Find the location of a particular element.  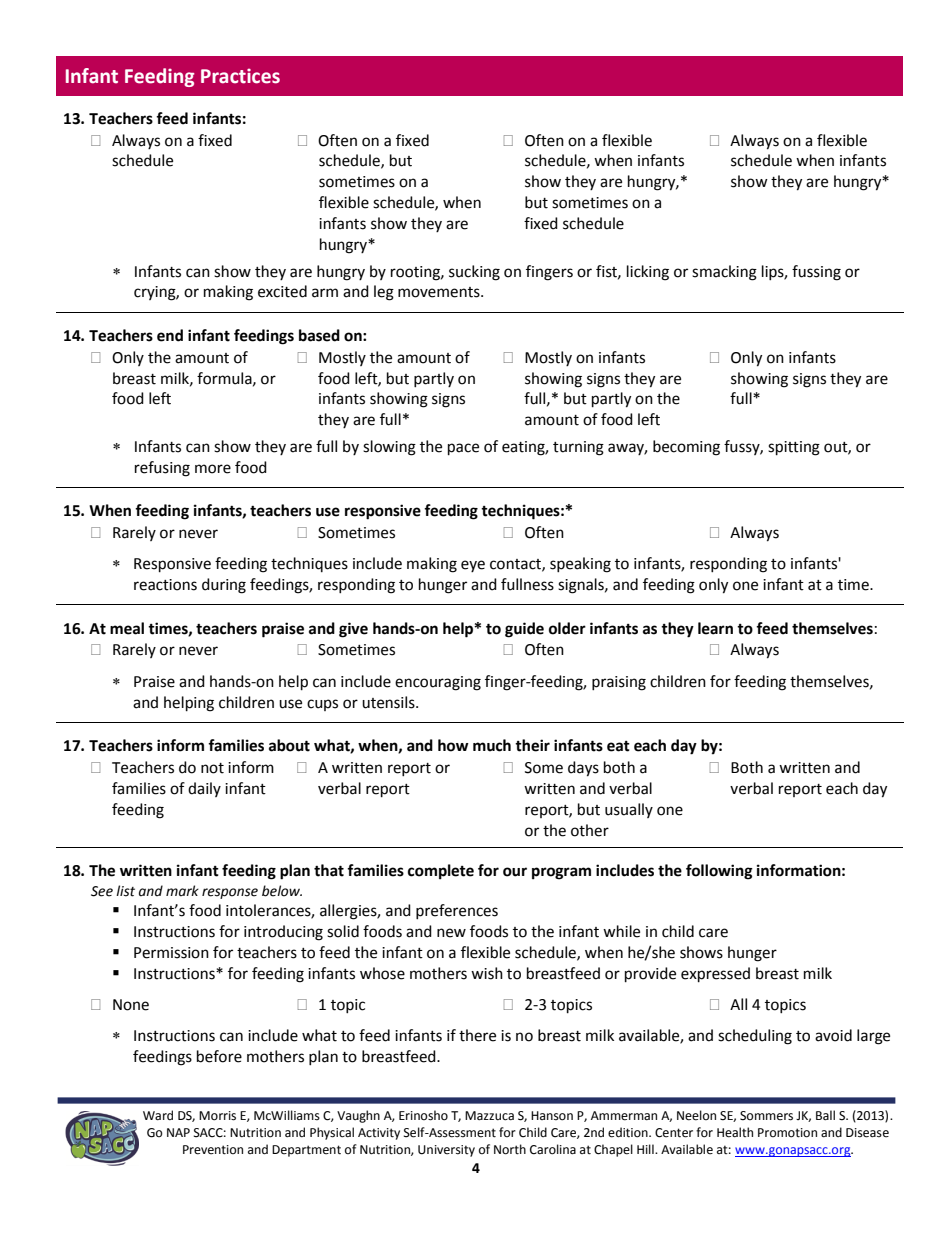

sucking is located at coordinates (474, 273).
